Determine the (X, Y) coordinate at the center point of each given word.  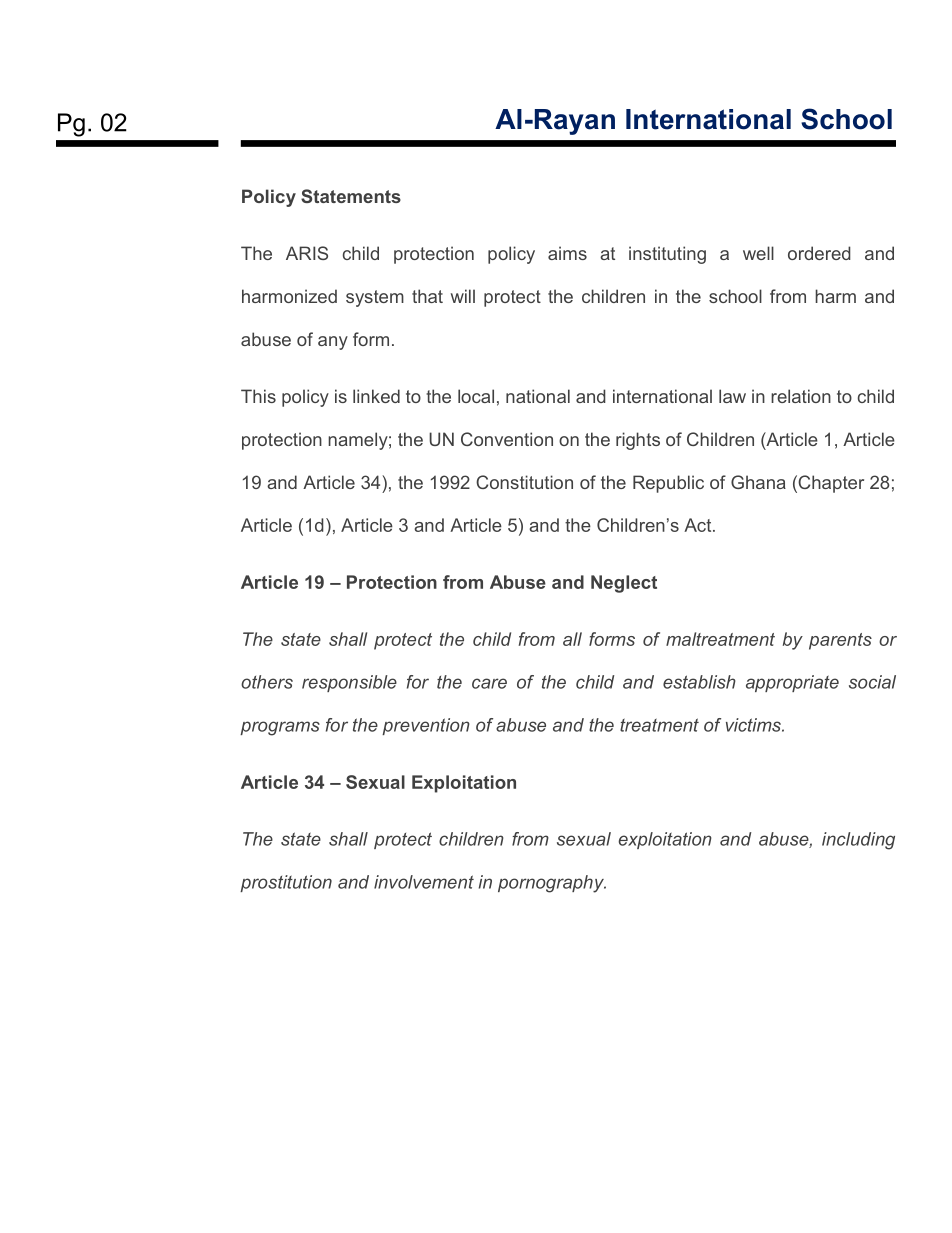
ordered (819, 253)
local (476, 396)
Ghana (758, 482)
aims (567, 253)
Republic (668, 484)
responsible (349, 683)
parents (840, 641)
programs (280, 728)
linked (376, 396)
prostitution (286, 883)
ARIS (307, 253)
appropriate (792, 683)
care (489, 683)
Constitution (524, 482)
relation (801, 396)
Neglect (624, 584)
